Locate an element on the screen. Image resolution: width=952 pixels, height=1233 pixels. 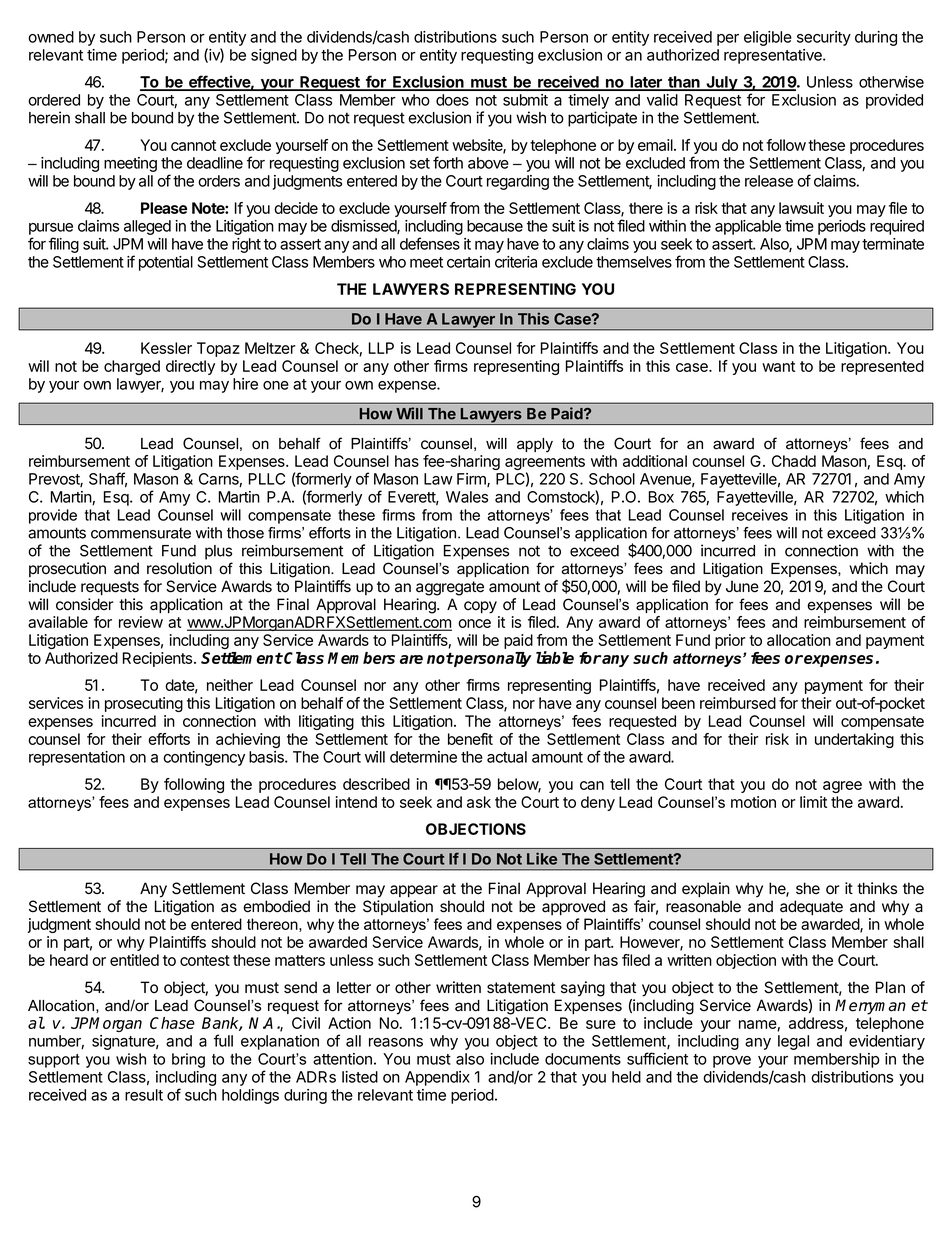
bring is located at coordinates (188, 1060).
